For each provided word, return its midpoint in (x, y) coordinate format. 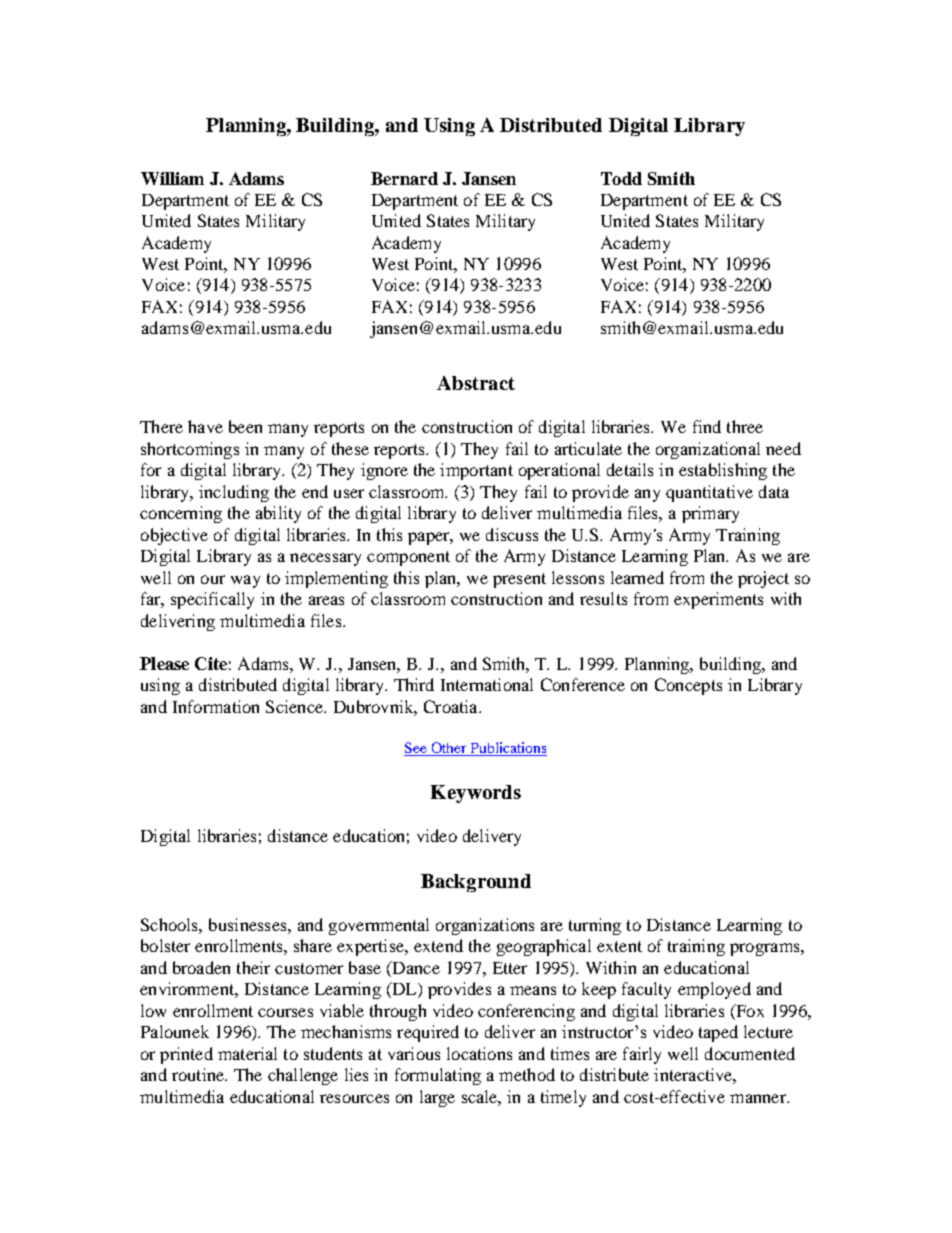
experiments (718, 600)
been (245, 426)
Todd (621, 178)
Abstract (476, 383)
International (487, 684)
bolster (165, 945)
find (707, 426)
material (247, 1053)
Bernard (404, 178)
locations (479, 1053)
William (172, 178)
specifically (212, 600)
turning (595, 926)
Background (476, 883)
